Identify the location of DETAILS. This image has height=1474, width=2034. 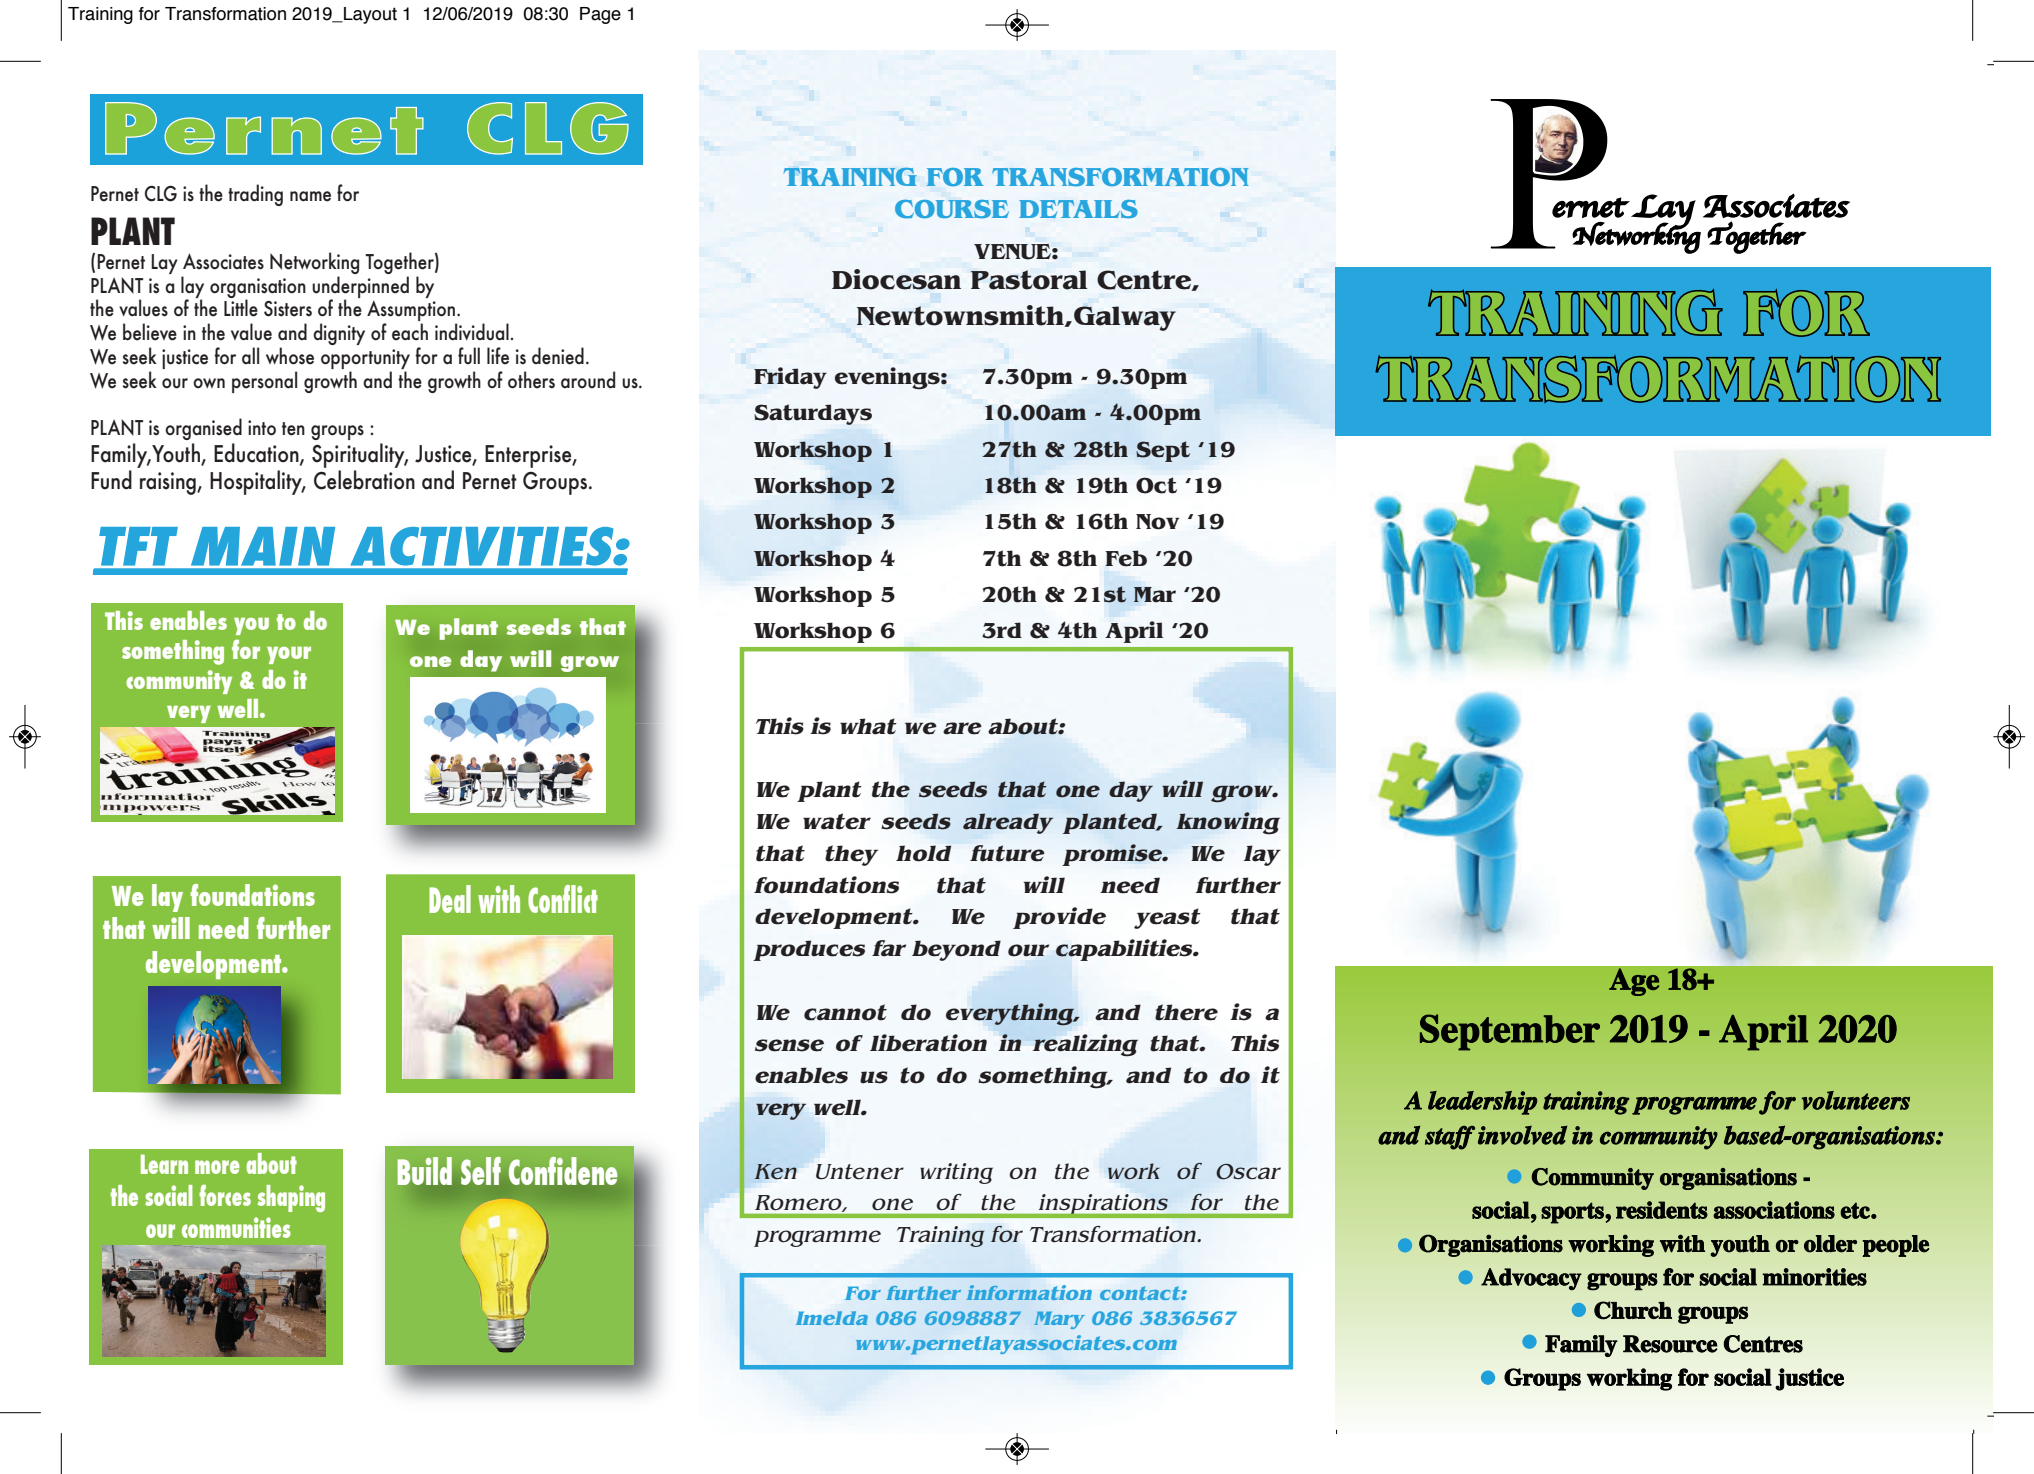
(1078, 209).
